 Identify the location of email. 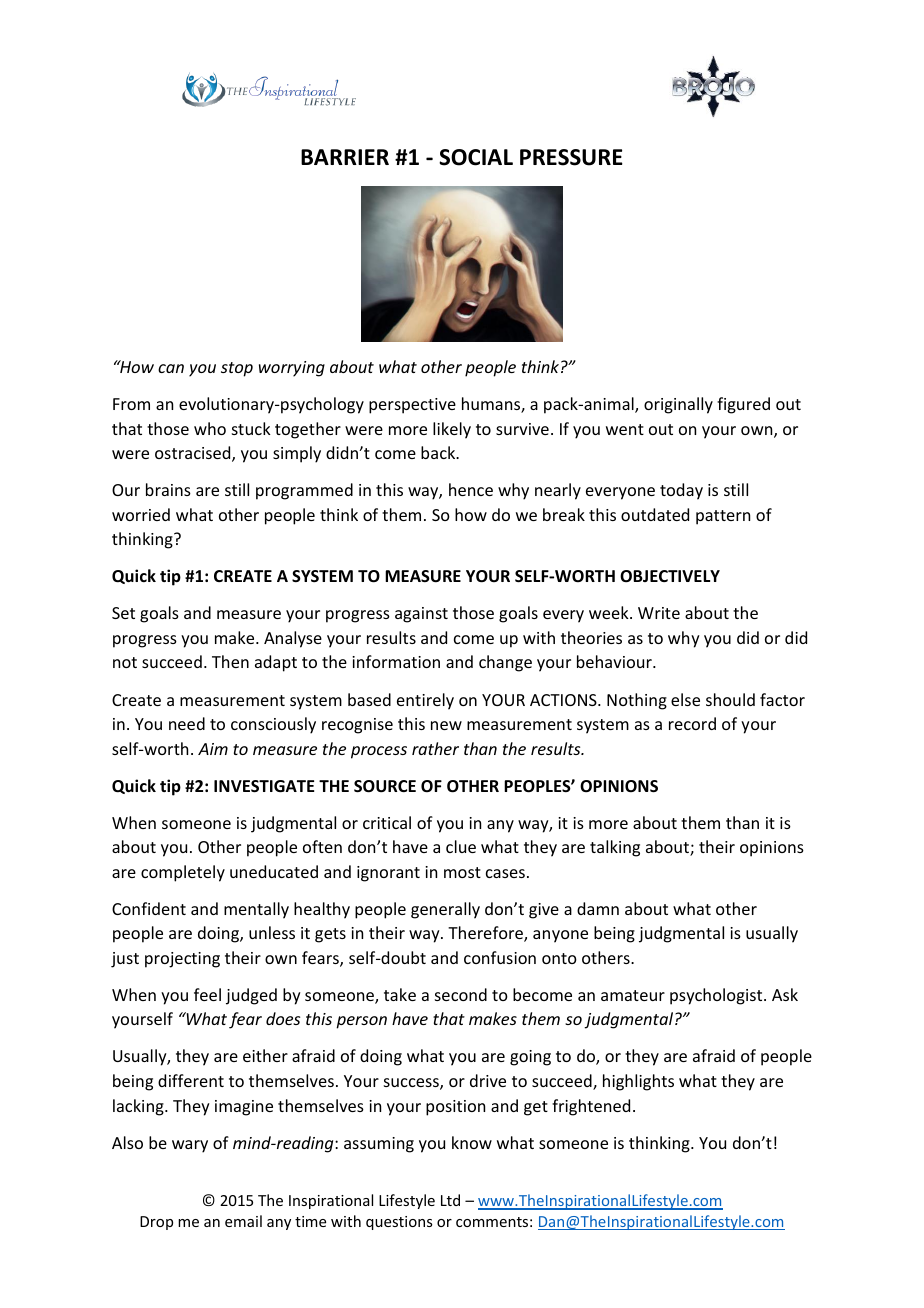
(243, 1221).
